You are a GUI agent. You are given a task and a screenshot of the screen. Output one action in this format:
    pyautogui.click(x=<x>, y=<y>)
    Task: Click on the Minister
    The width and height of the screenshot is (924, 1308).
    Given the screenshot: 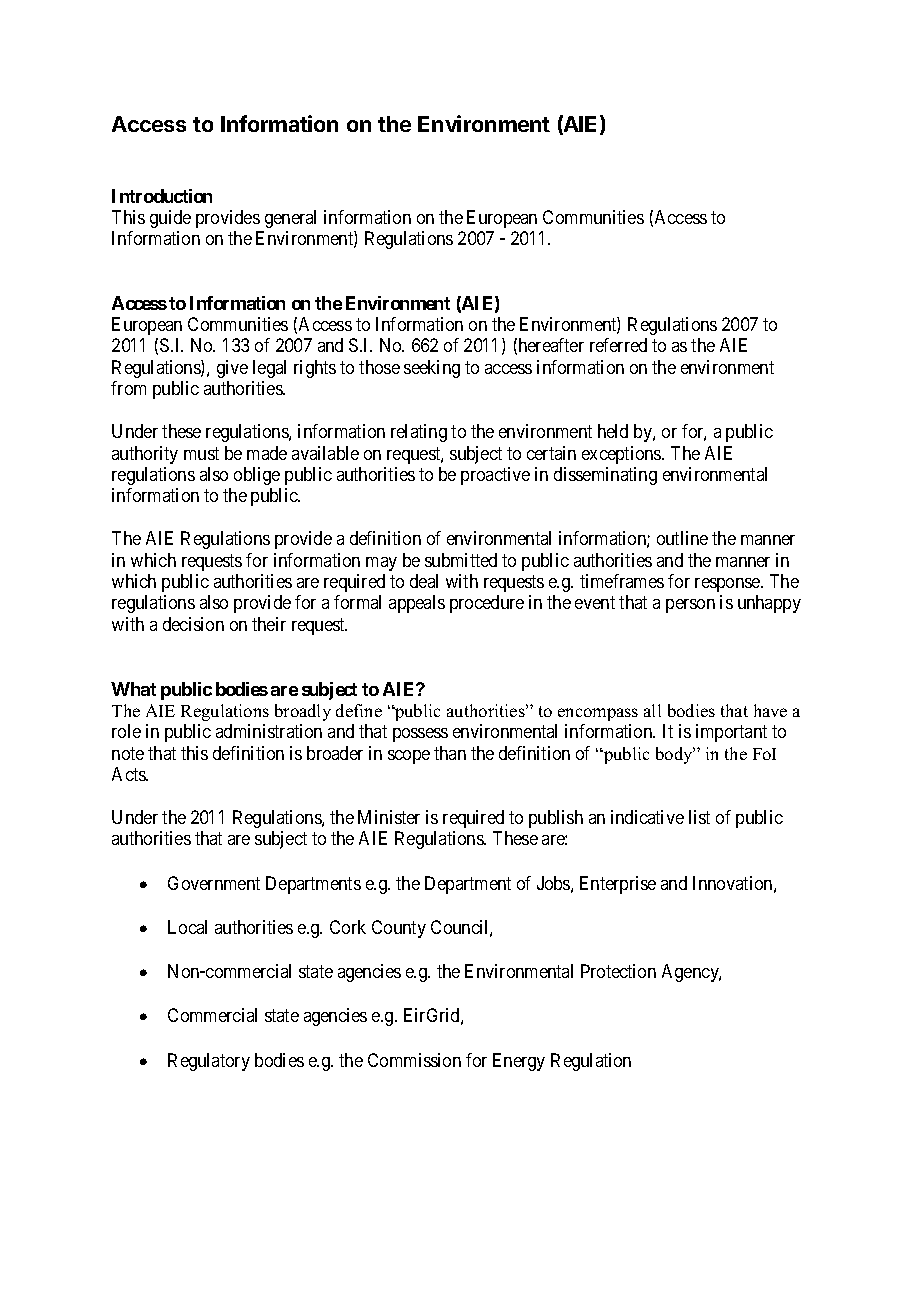 What is the action you would take?
    pyautogui.click(x=389, y=817)
